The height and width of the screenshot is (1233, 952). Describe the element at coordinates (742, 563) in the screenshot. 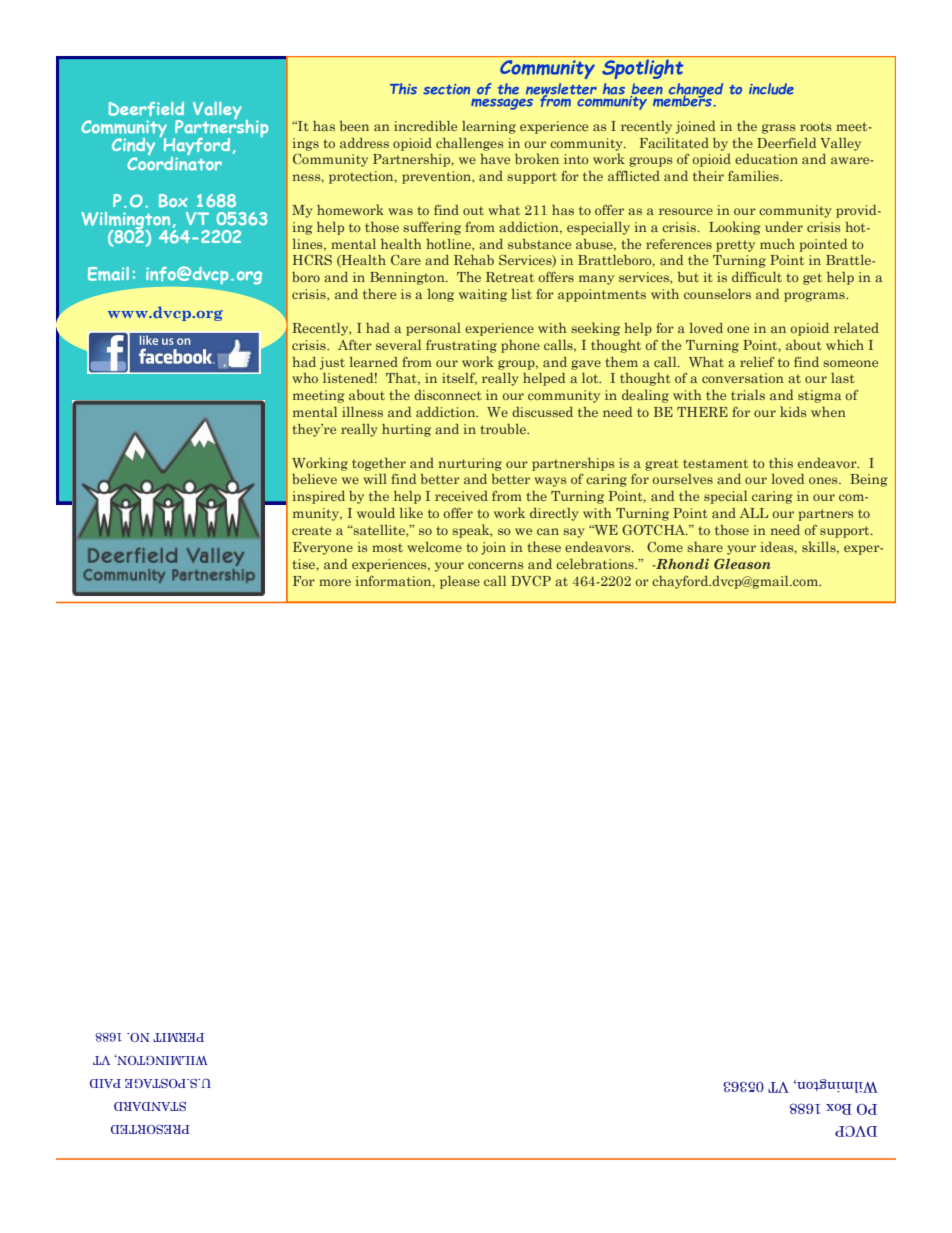

I see `Gleason` at that location.
